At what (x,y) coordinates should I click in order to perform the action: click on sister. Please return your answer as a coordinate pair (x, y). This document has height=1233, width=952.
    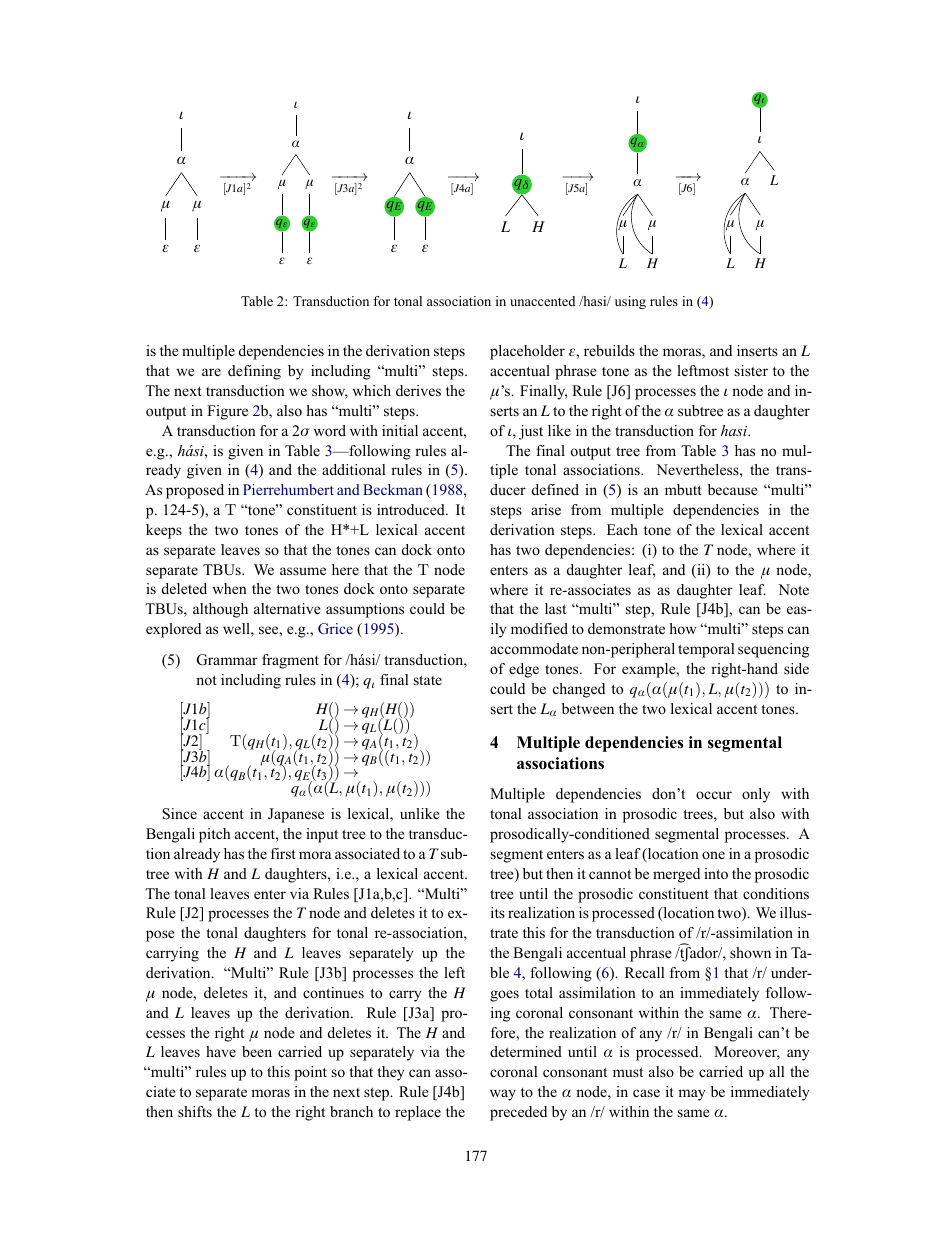
    Looking at the image, I should click on (751, 370).
